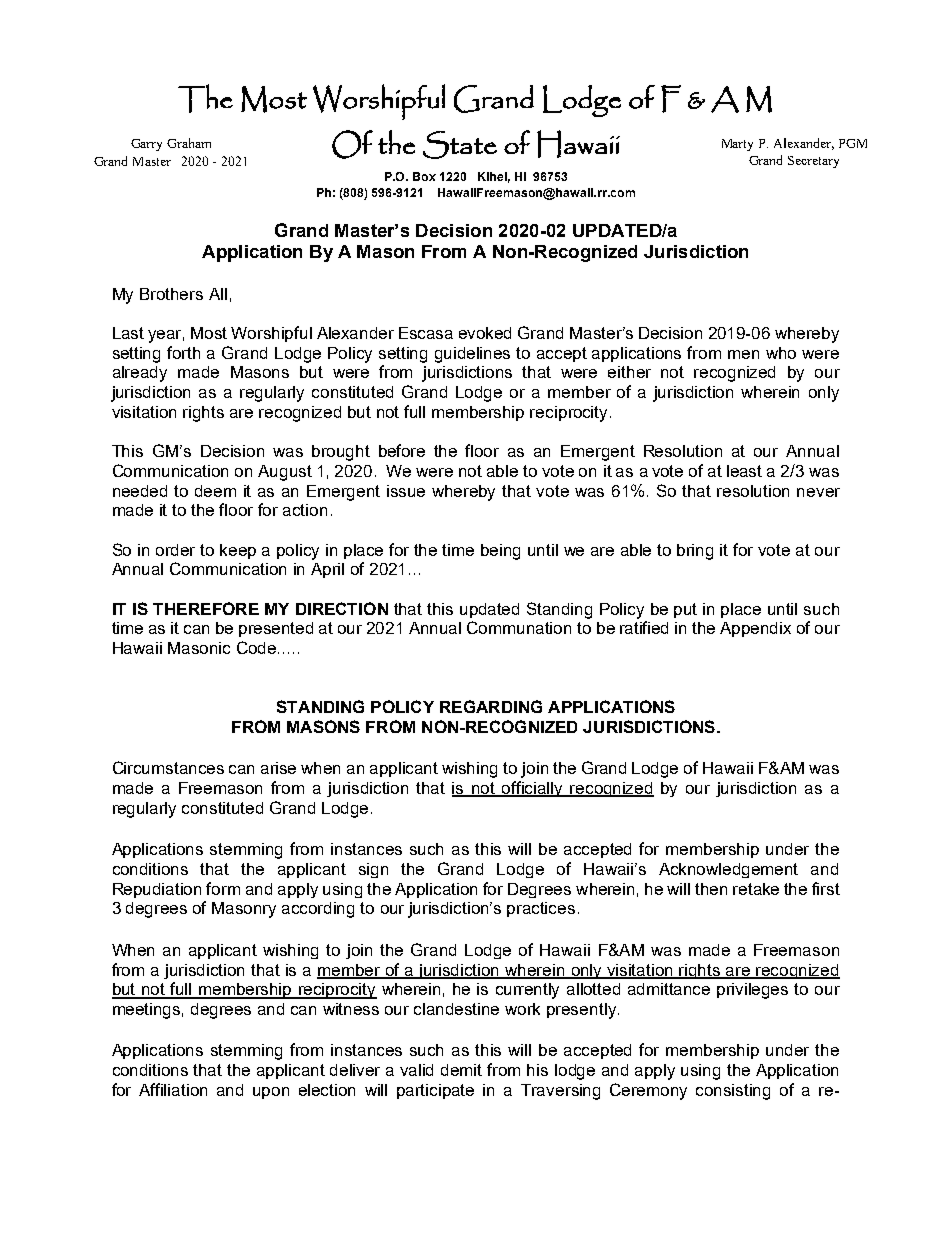 The height and width of the page is (1233, 952). Describe the element at coordinates (460, 145) in the page. I see `State` at that location.
